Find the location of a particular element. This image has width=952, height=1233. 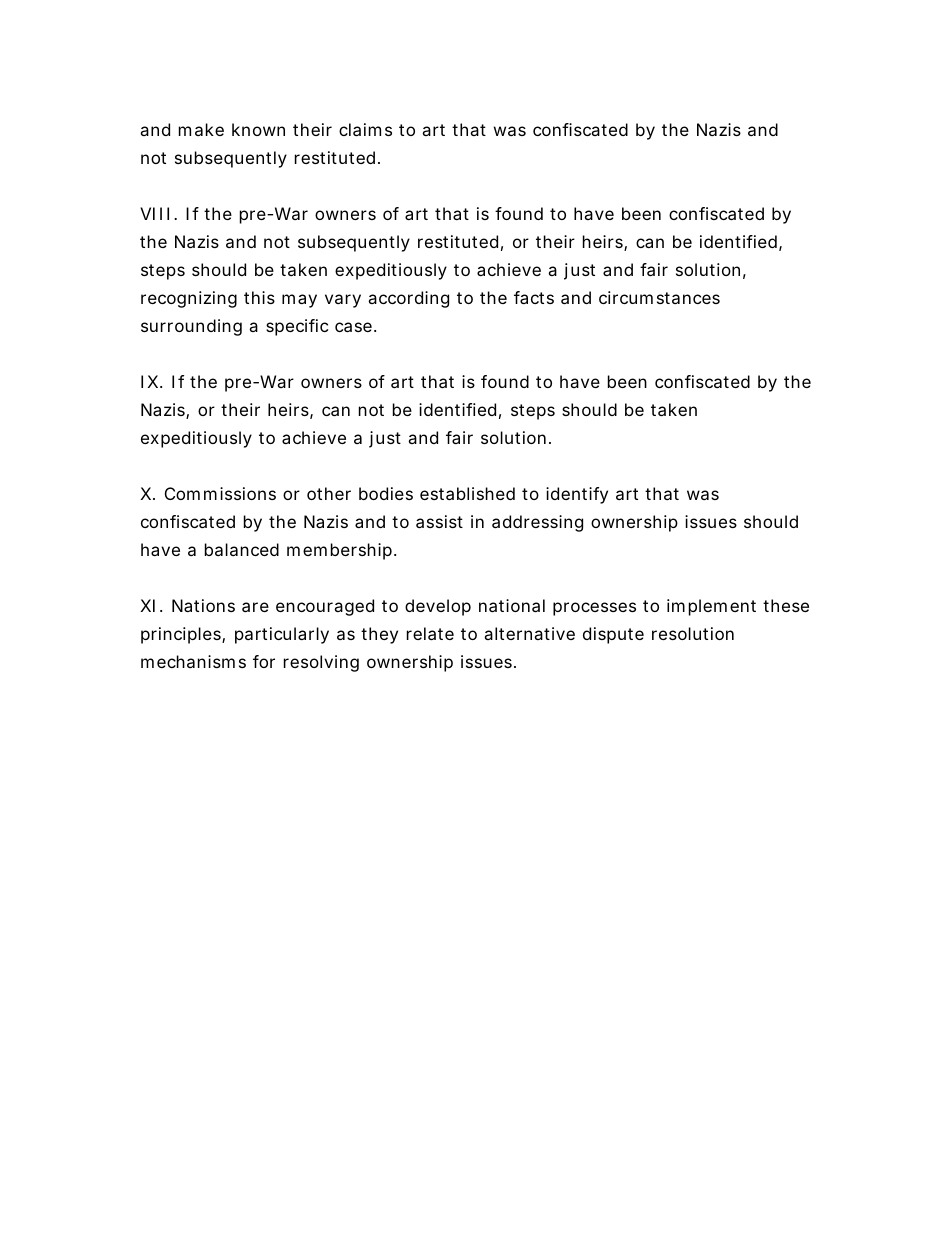

known is located at coordinates (258, 129).
